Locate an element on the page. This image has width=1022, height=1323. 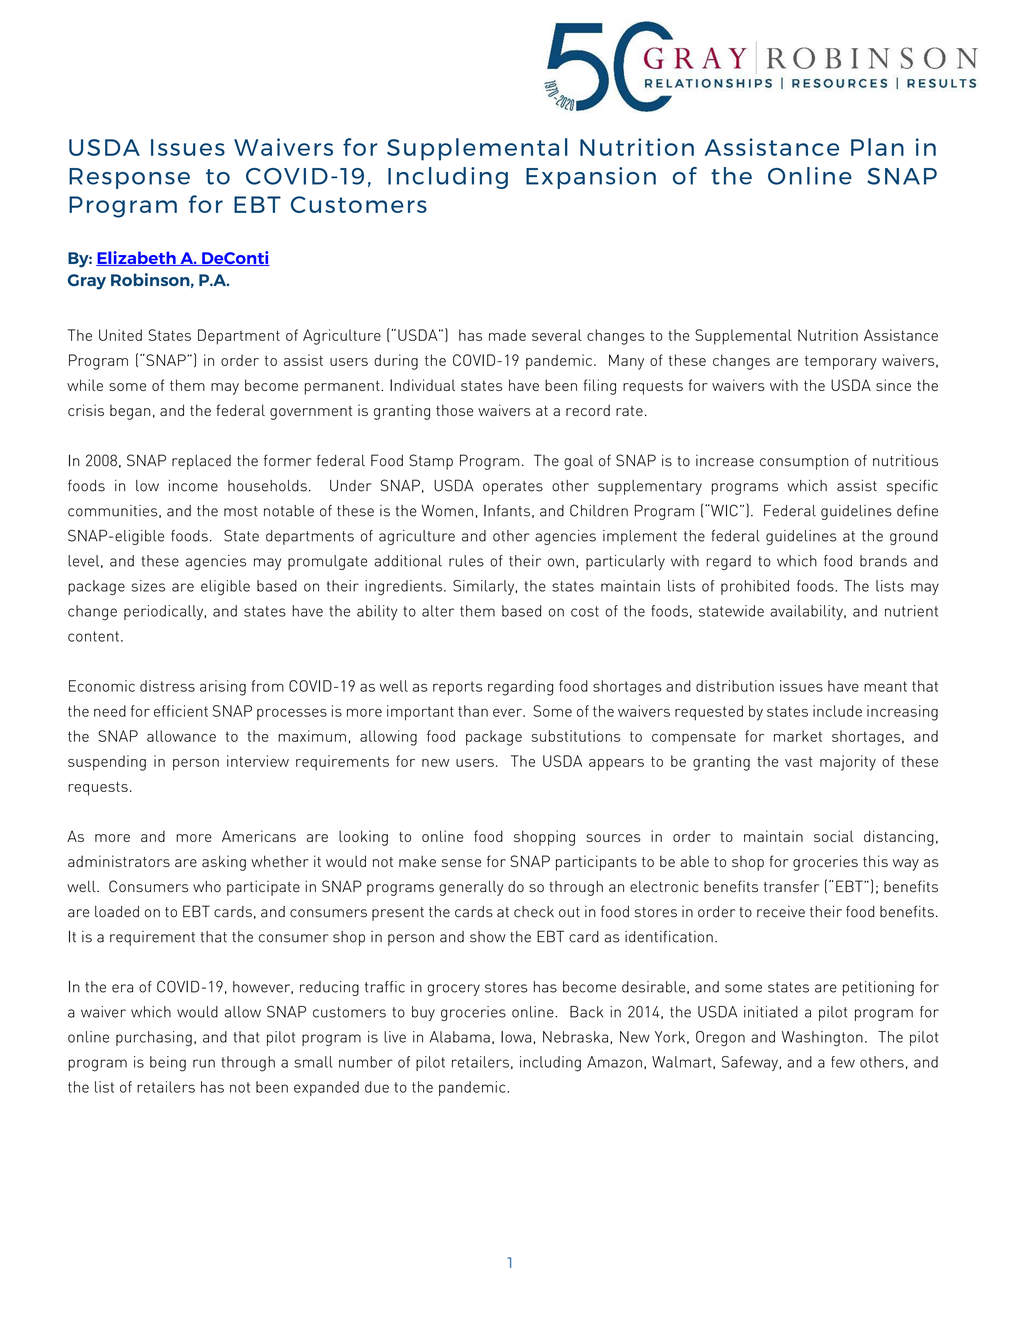
being is located at coordinates (168, 1064).
